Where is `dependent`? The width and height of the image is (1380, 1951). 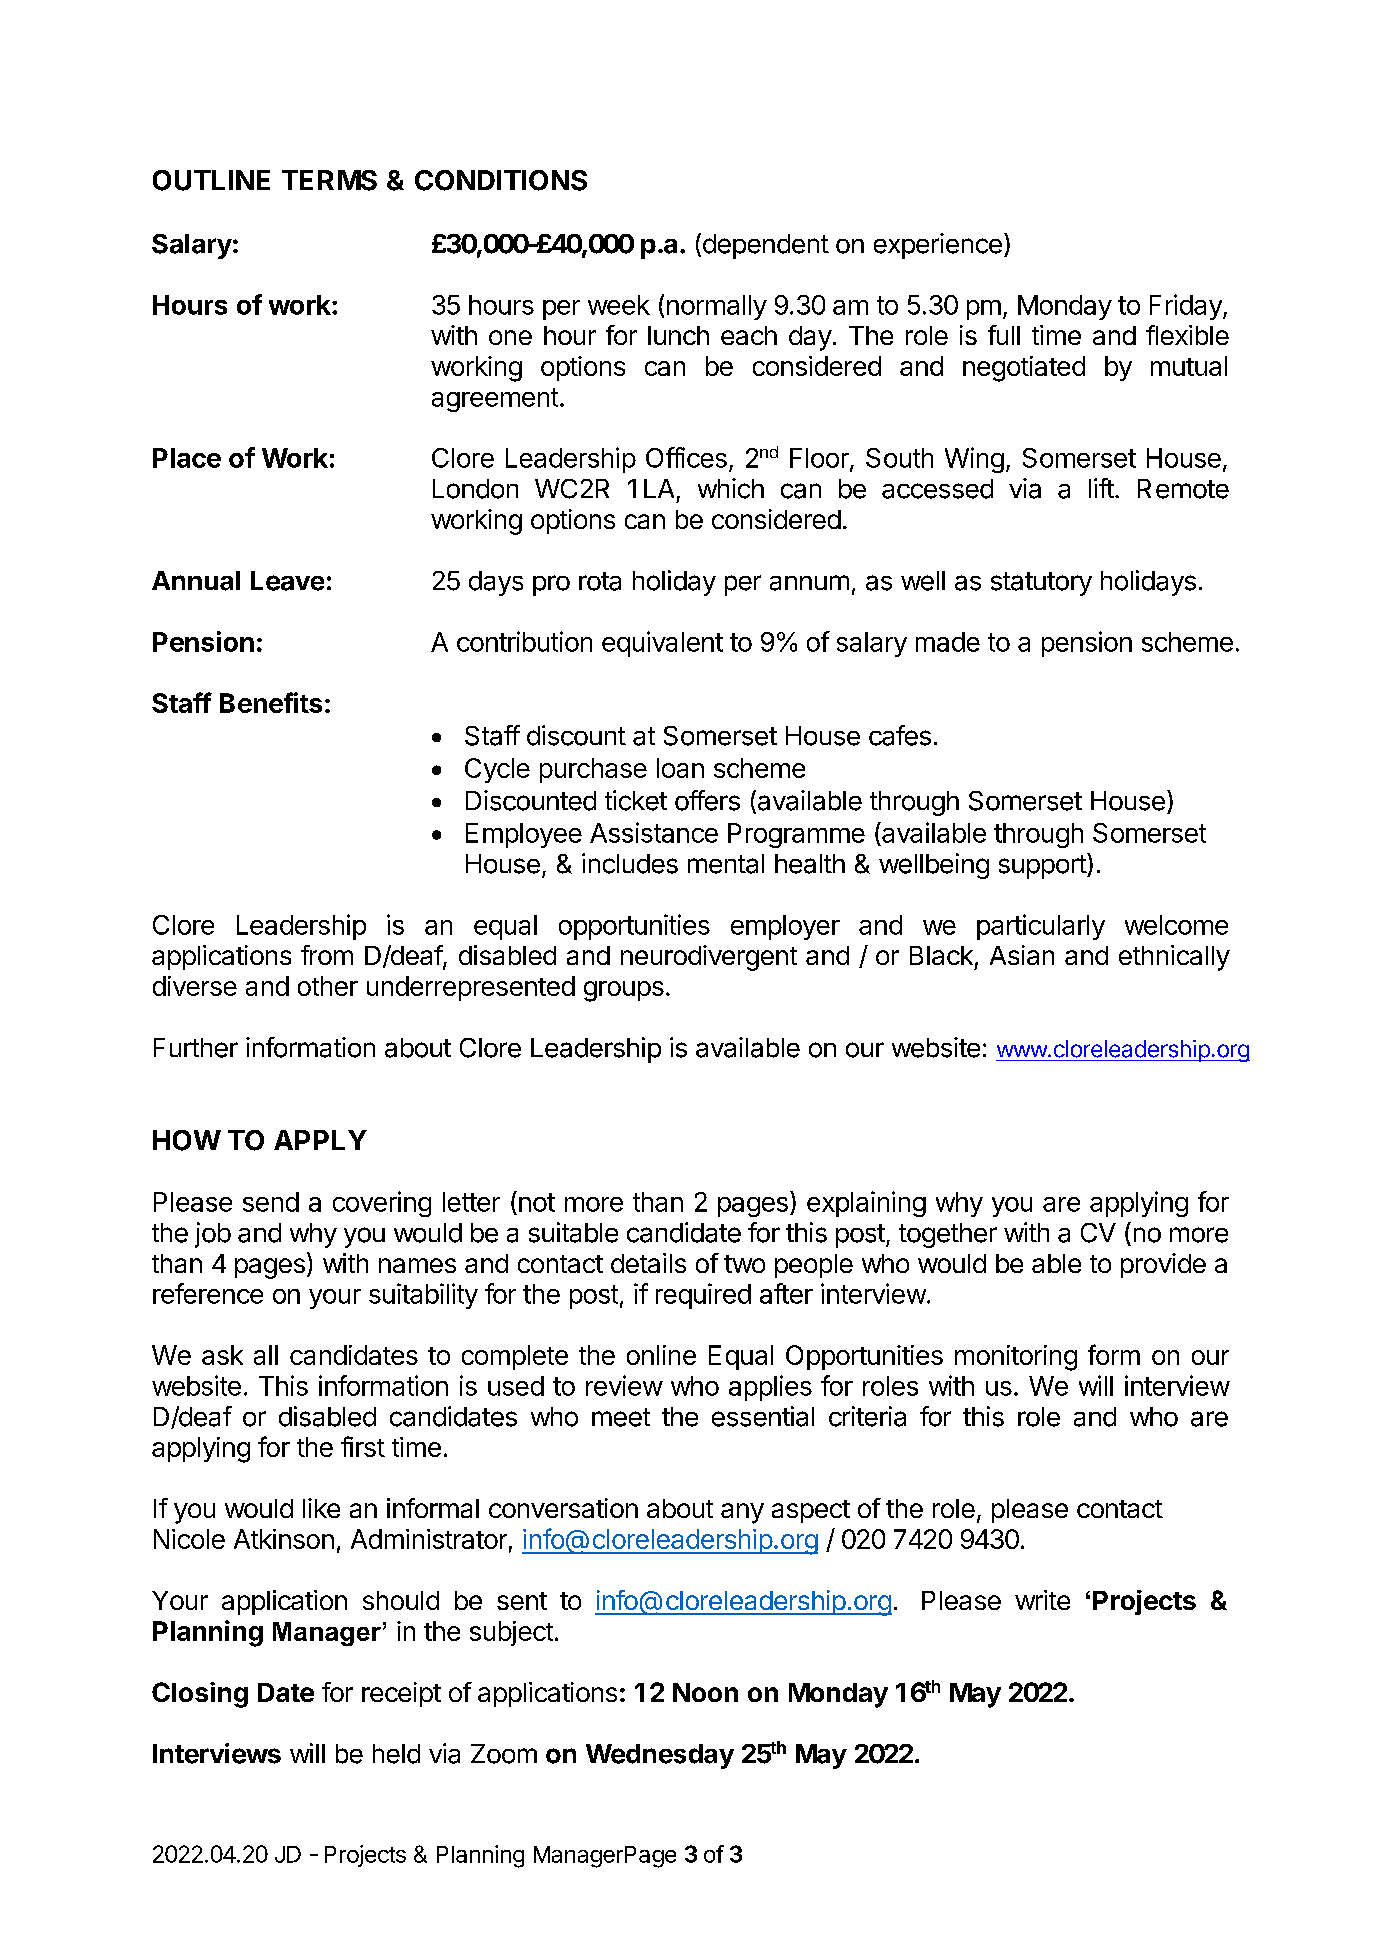 dependent is located at coordinates (764, 246).
